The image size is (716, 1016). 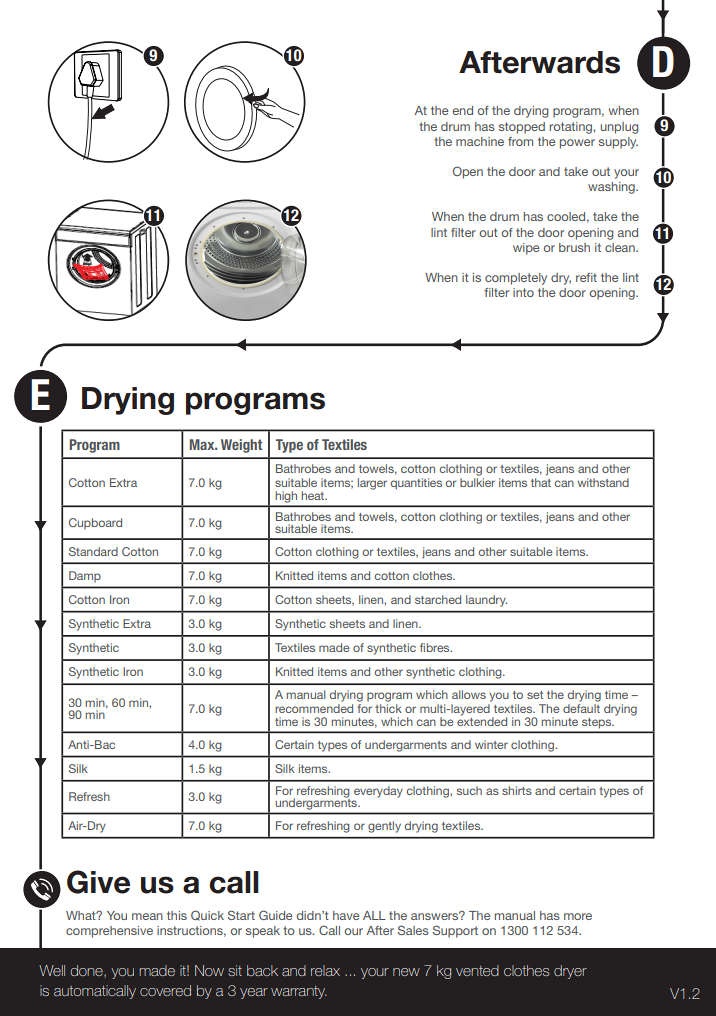 I want to click on Damp, so click(x=85, y=576).
